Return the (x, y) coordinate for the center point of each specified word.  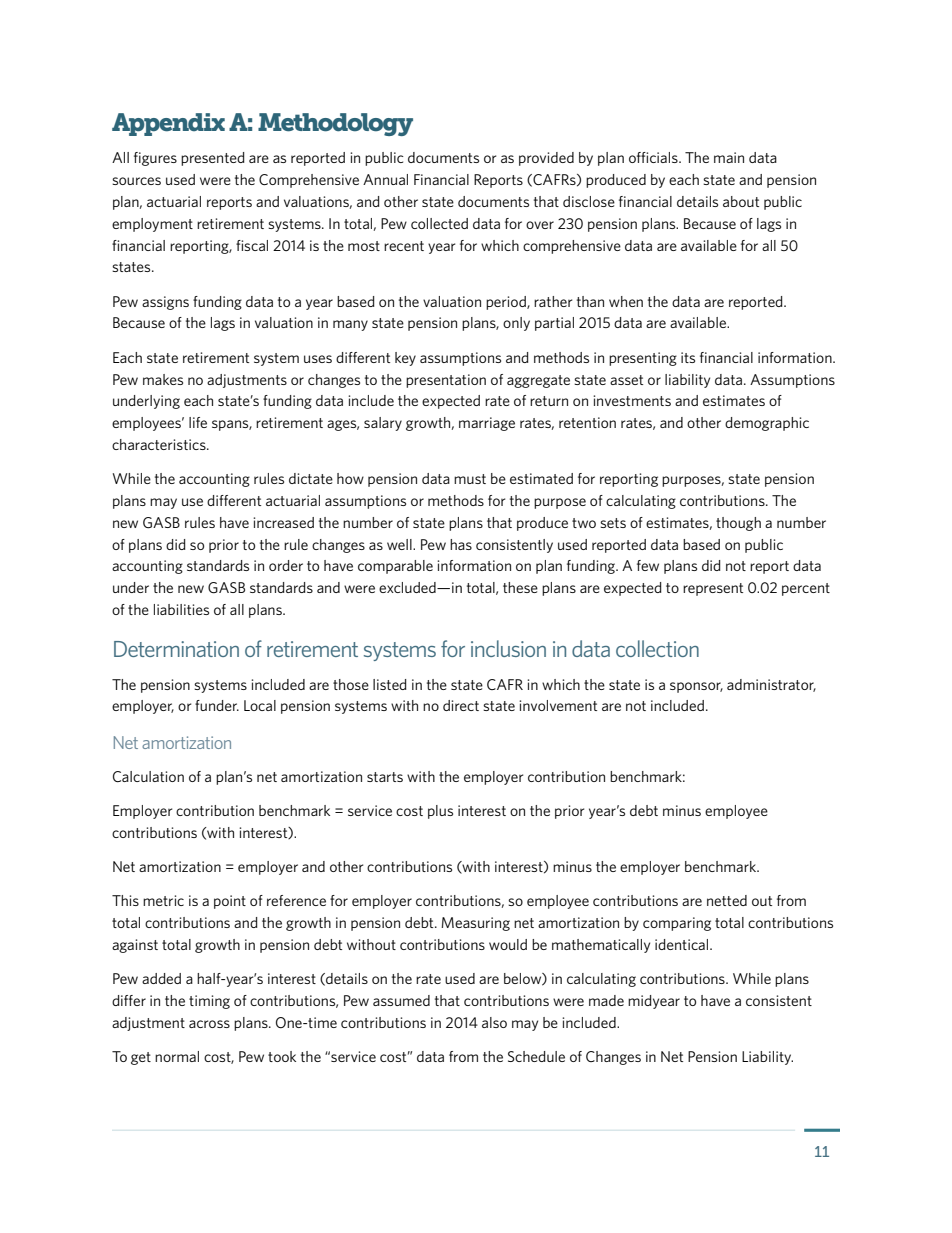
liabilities (181, 609)
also (494, 1022)
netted (727, 900)
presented (212, 159)
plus (440, 812)
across (209, 1024)
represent (713, 589)
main (729, 157)
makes (163, 379)
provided (546, 159)
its (688, 357)
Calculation (148, 776)
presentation (446, 381)
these (520, 587)
